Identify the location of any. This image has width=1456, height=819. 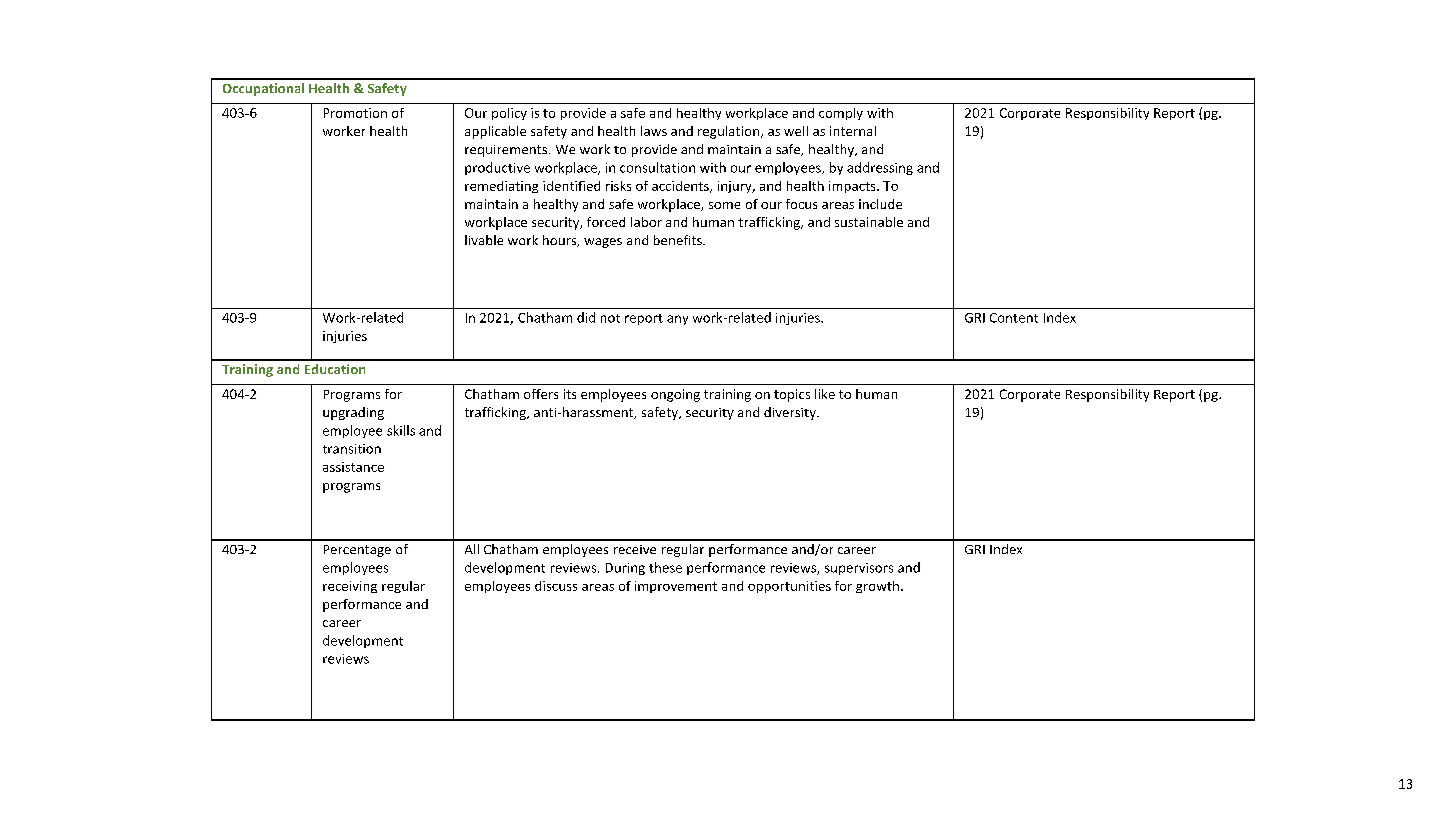
(677, 320).
